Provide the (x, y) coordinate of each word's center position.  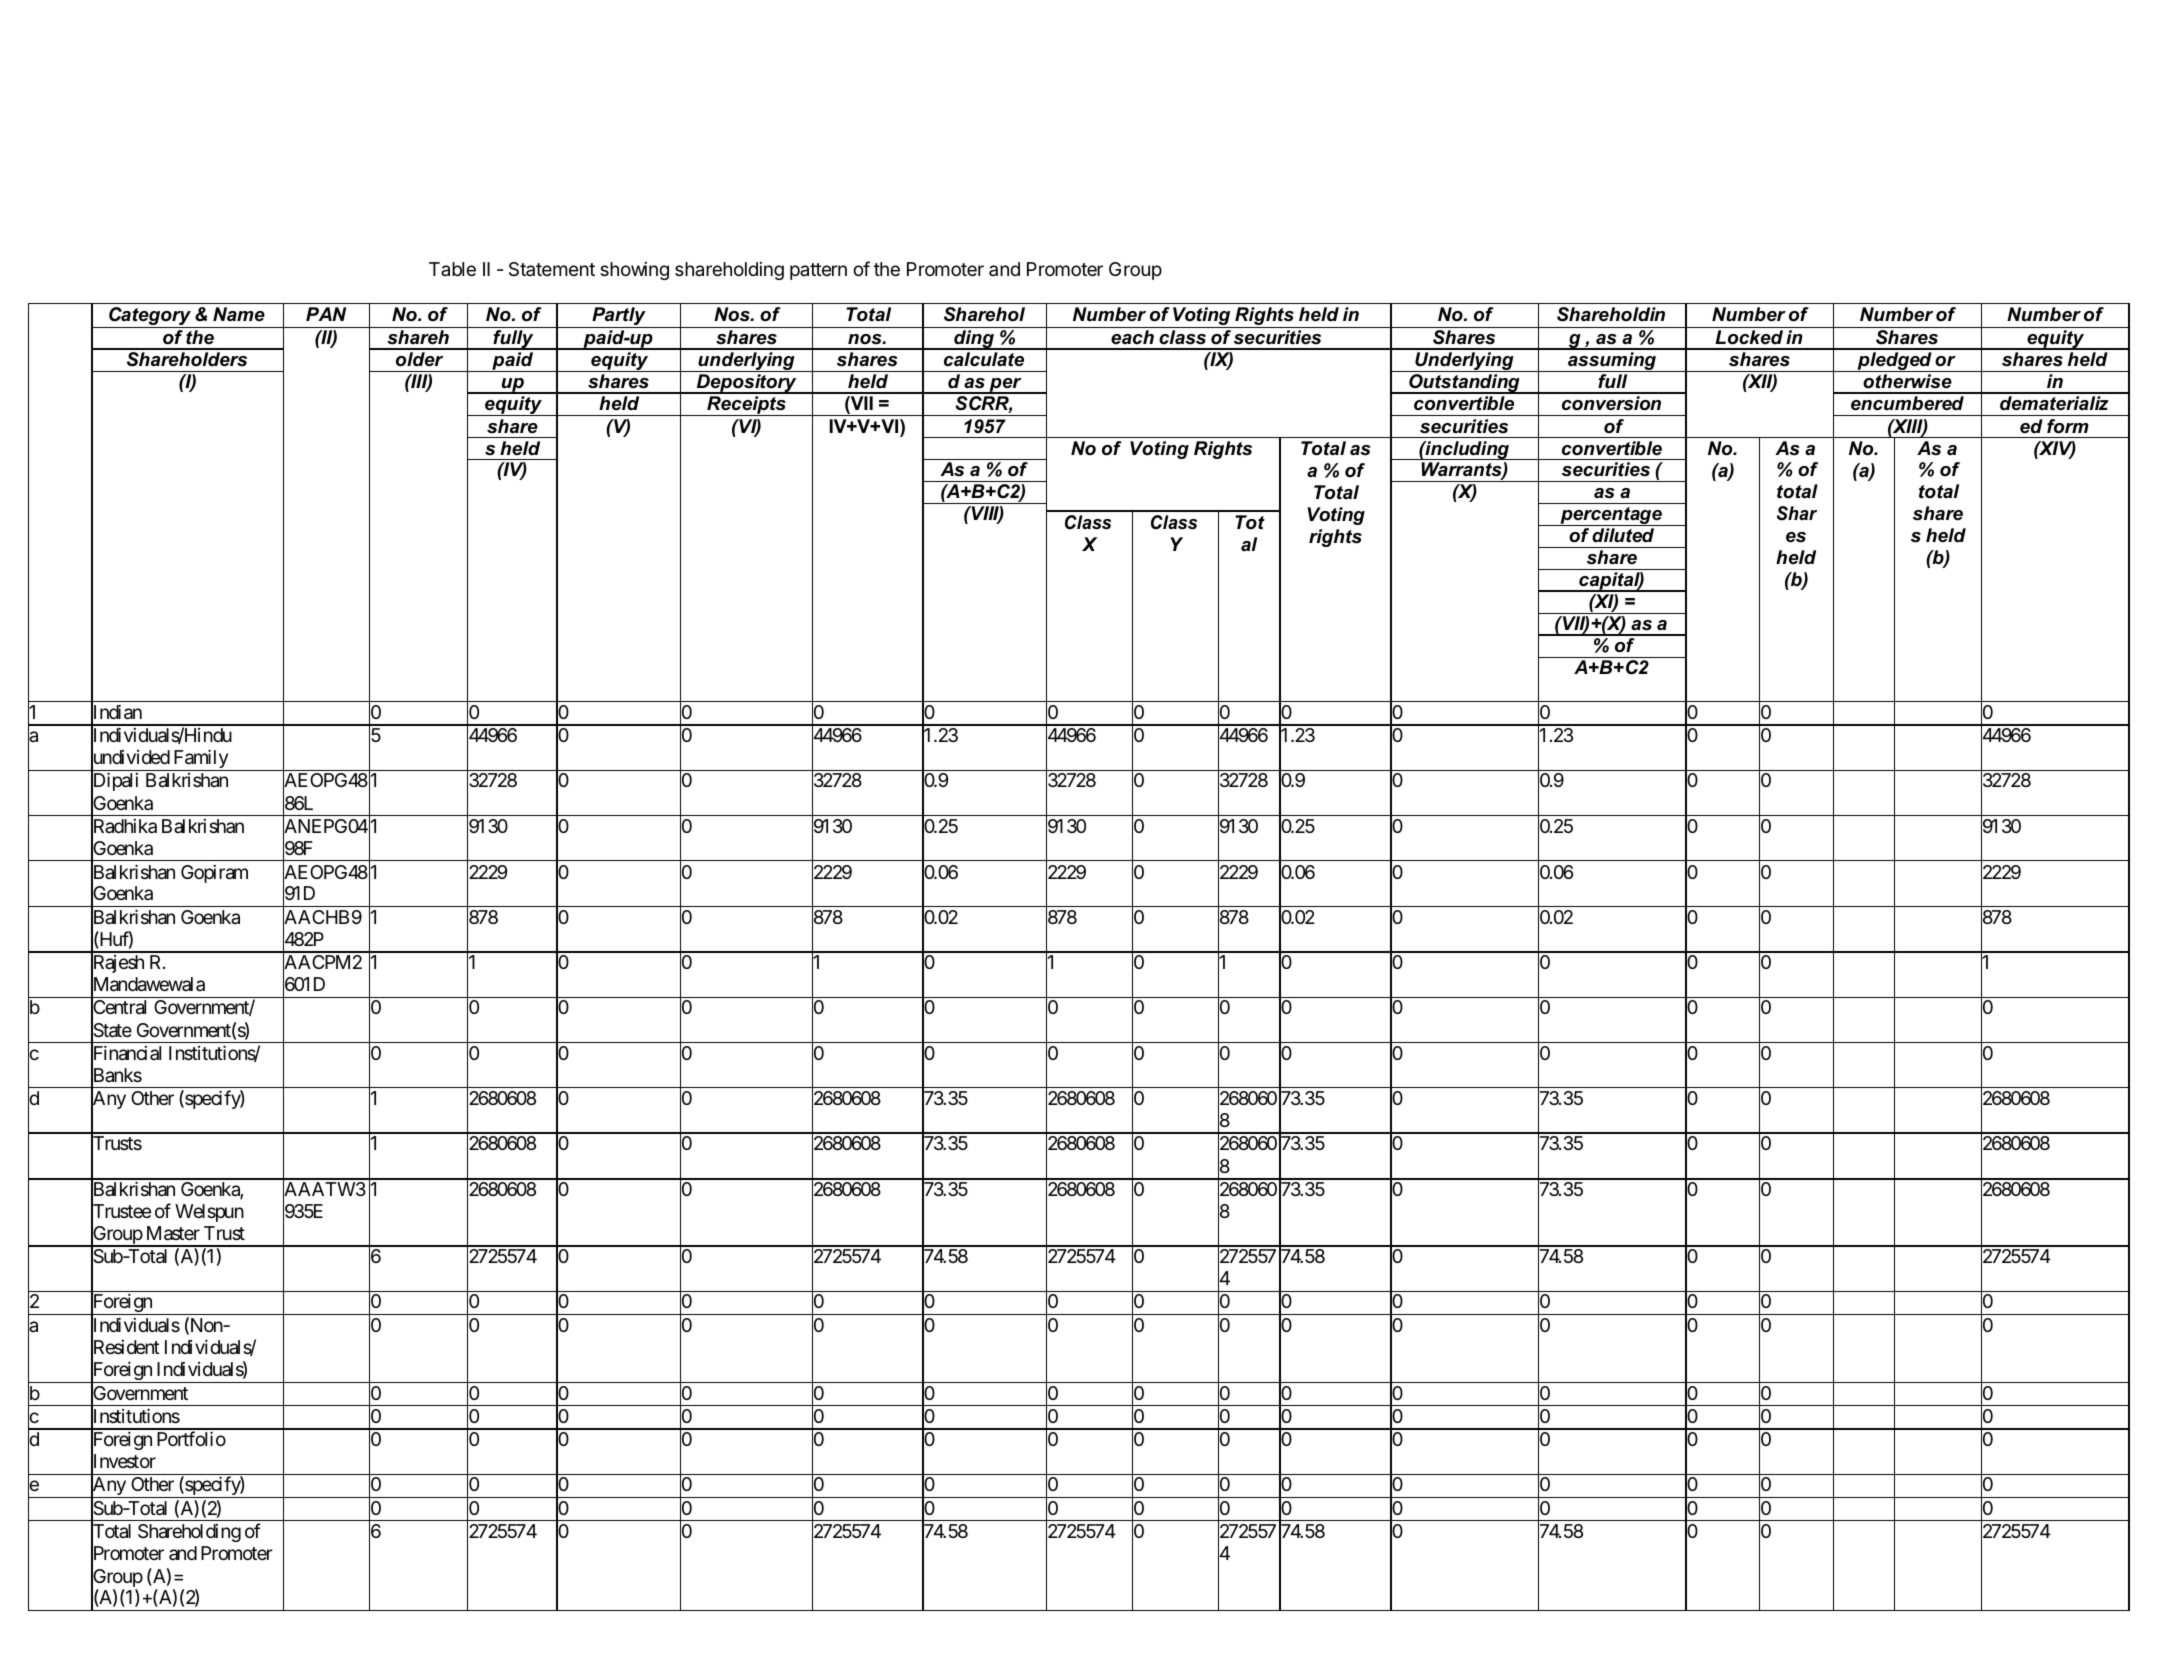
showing (634, 271)
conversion (1611, 403)
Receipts (746, 406)
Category (150, 317)
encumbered (1907, 403)
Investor (123, 1463)
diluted (1623, 535)
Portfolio (191, 1438)
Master (173, 1233)
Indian (116, 713)
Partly (619, 317)
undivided (130, 759)
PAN (326, 314)
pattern (818, 271)
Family (200, 760)
